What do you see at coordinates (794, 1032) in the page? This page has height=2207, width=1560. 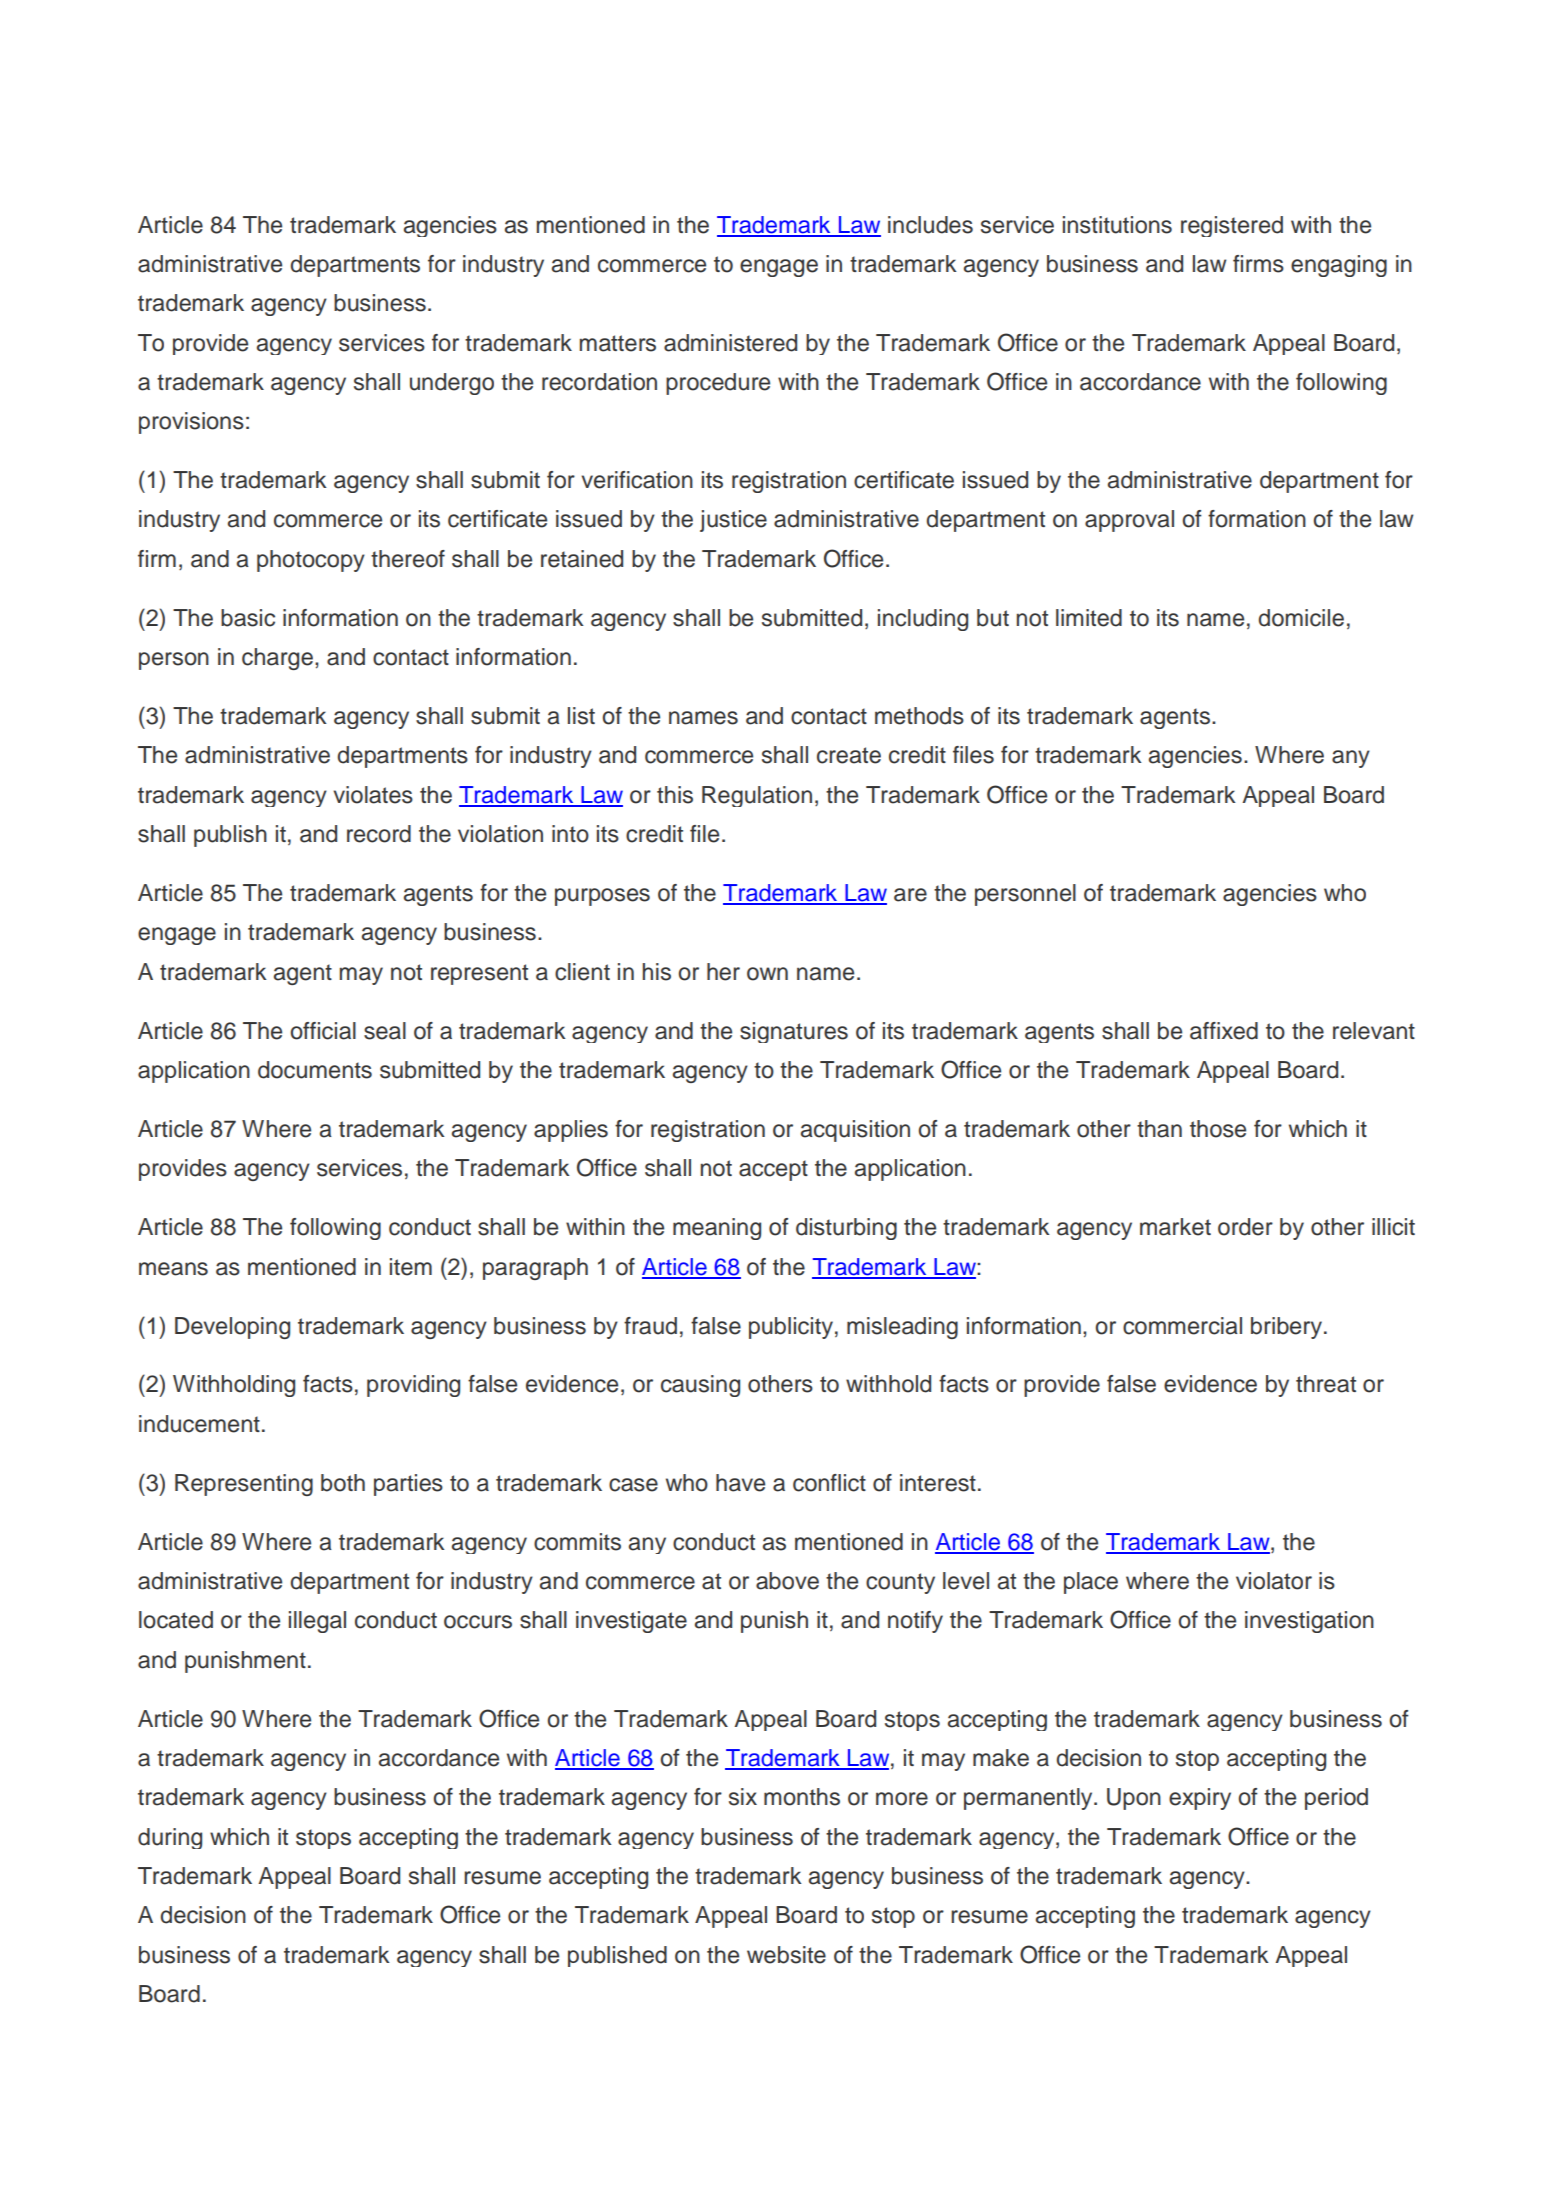 I see `signatures` at bounding box center [794, 1032].
